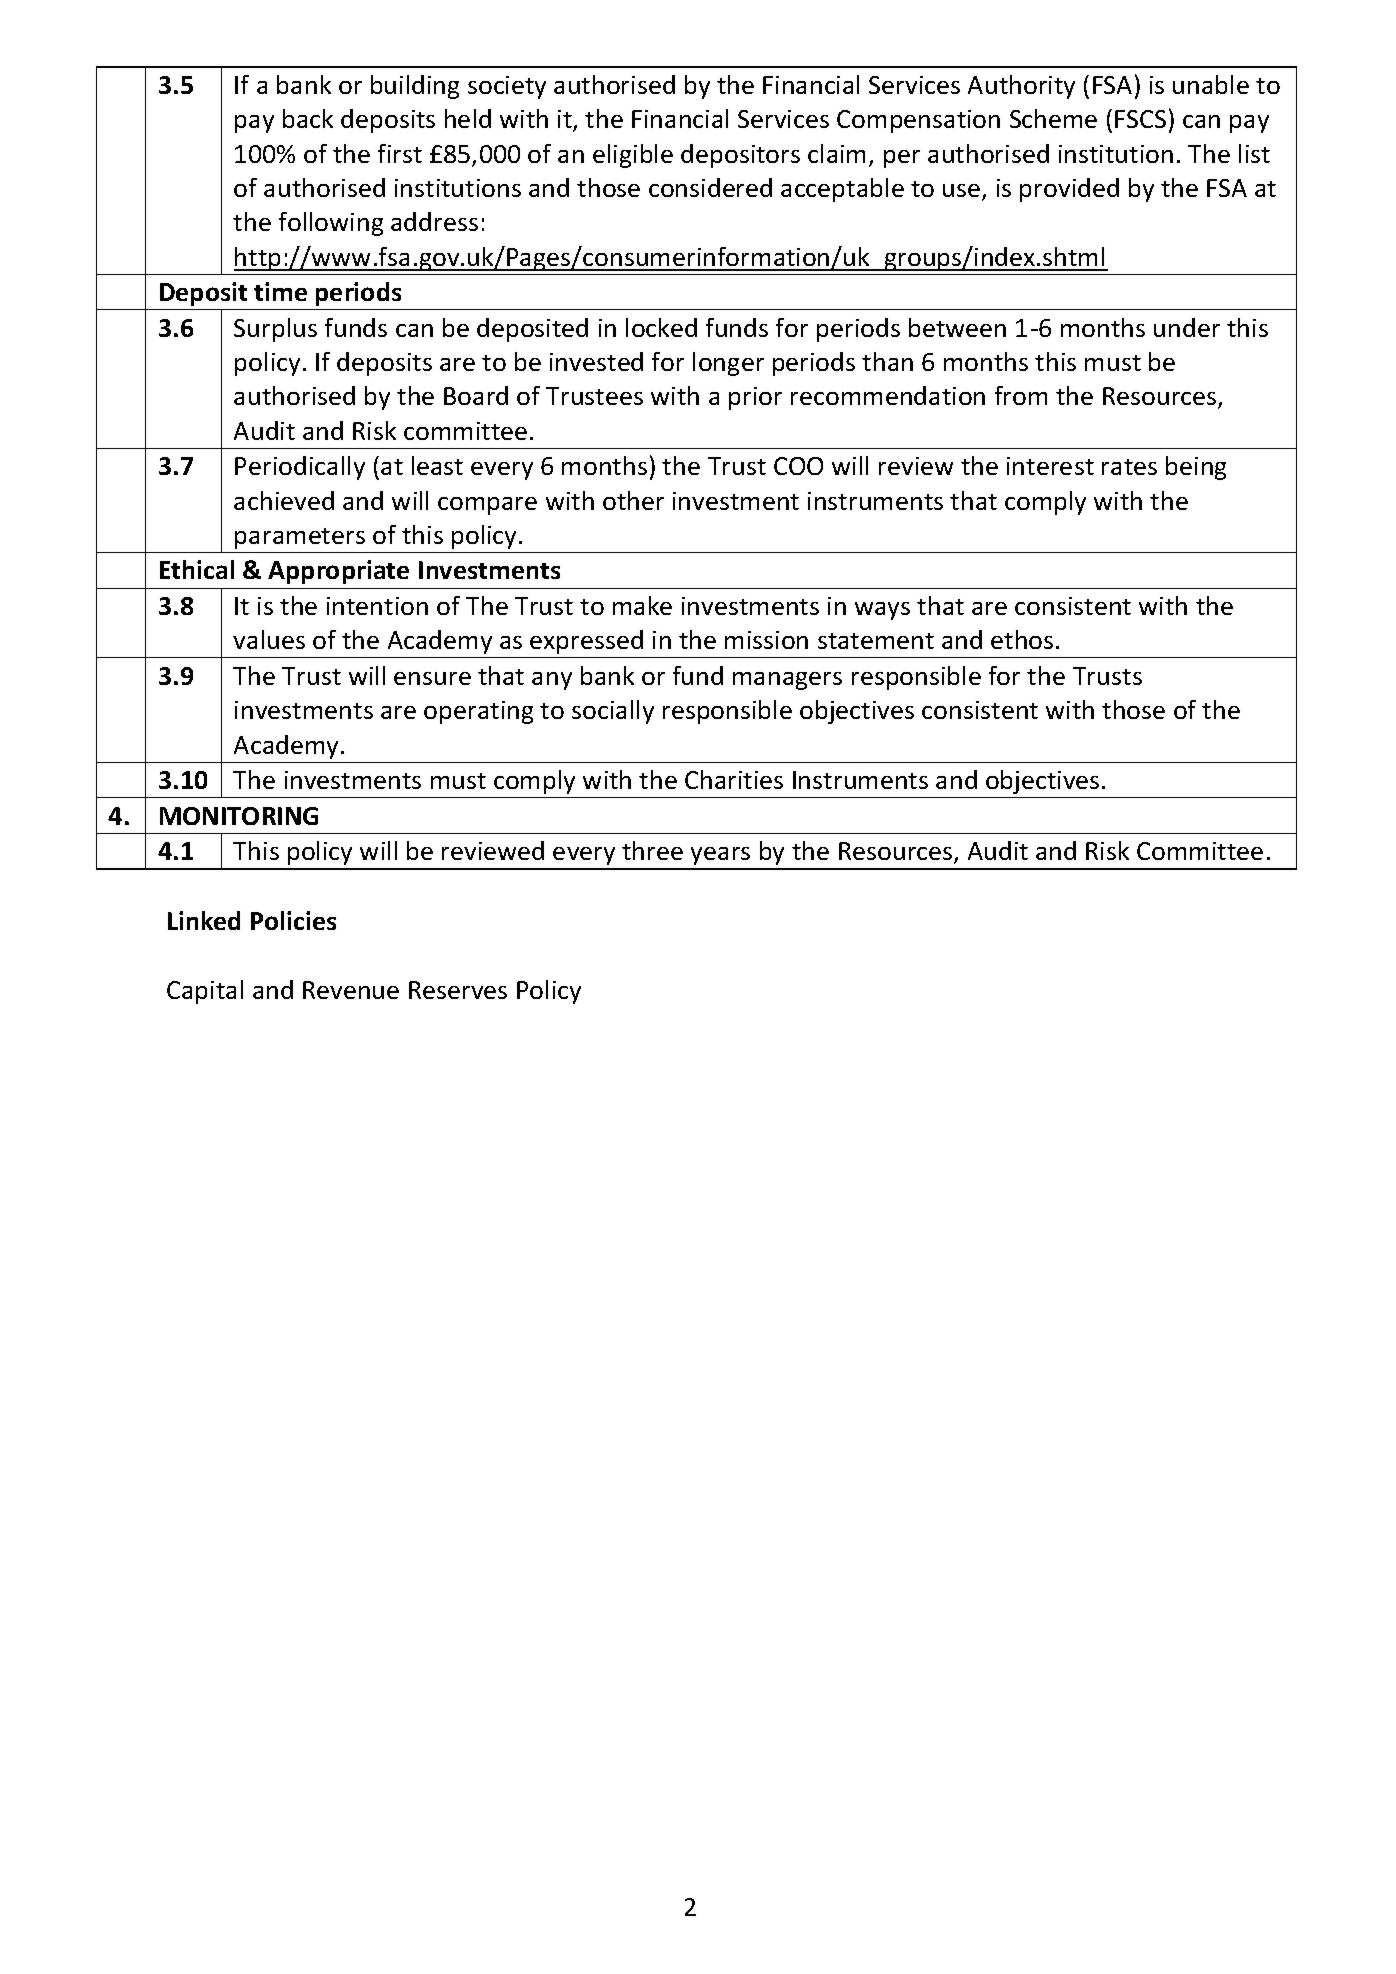  I want to click on eligible, so click(633, 156).
